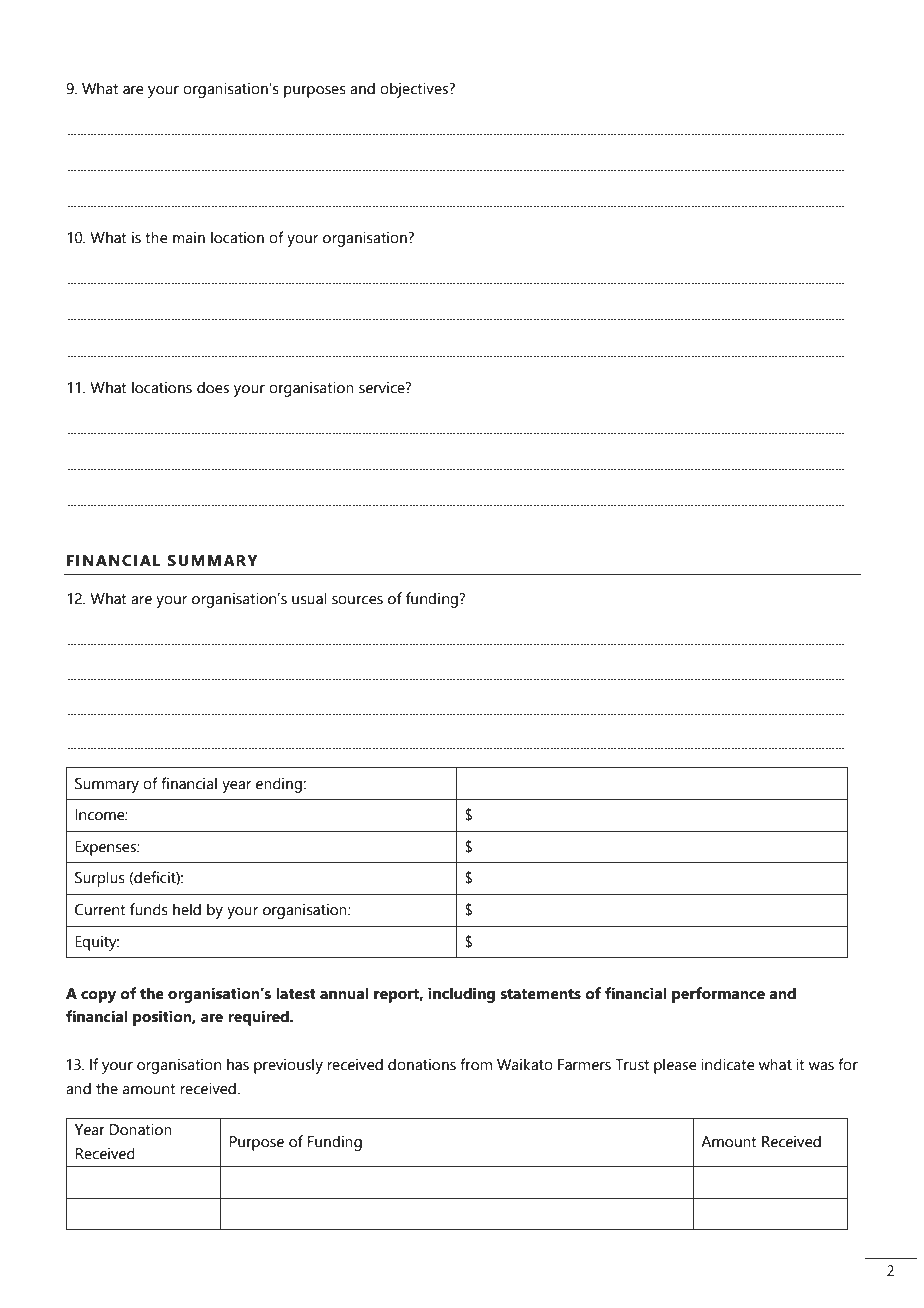 This document has width=924, height=1308. Describe the element at coordinates (357, 600) in the document. I see `sources` at that location.
